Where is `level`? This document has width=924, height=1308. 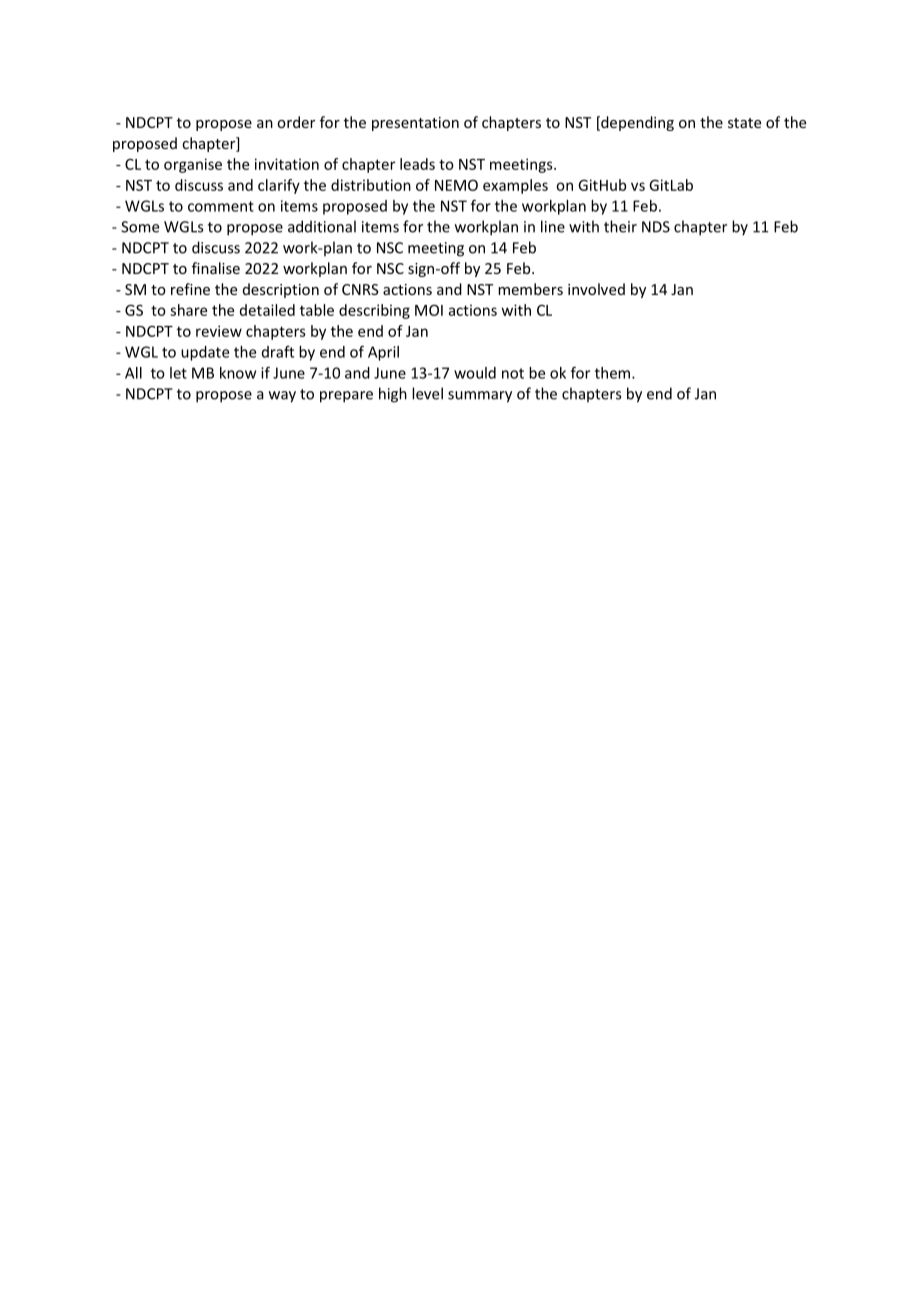
level is located at coordinates (427, 393).
